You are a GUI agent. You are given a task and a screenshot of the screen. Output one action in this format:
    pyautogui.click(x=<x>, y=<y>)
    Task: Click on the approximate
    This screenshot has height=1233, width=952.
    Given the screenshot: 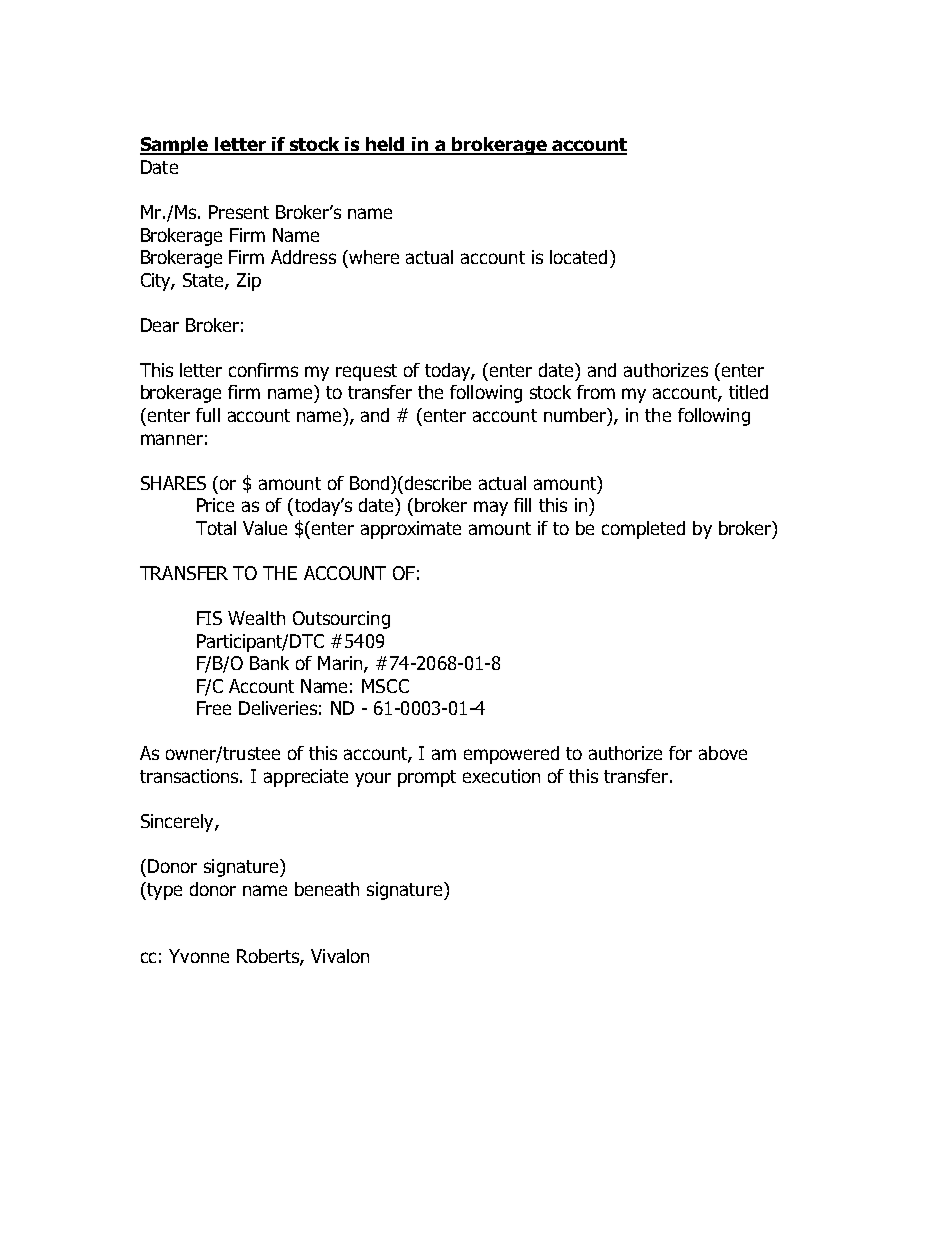 What is the action you would take?
    pyautogui.click(x=411, y=530)
